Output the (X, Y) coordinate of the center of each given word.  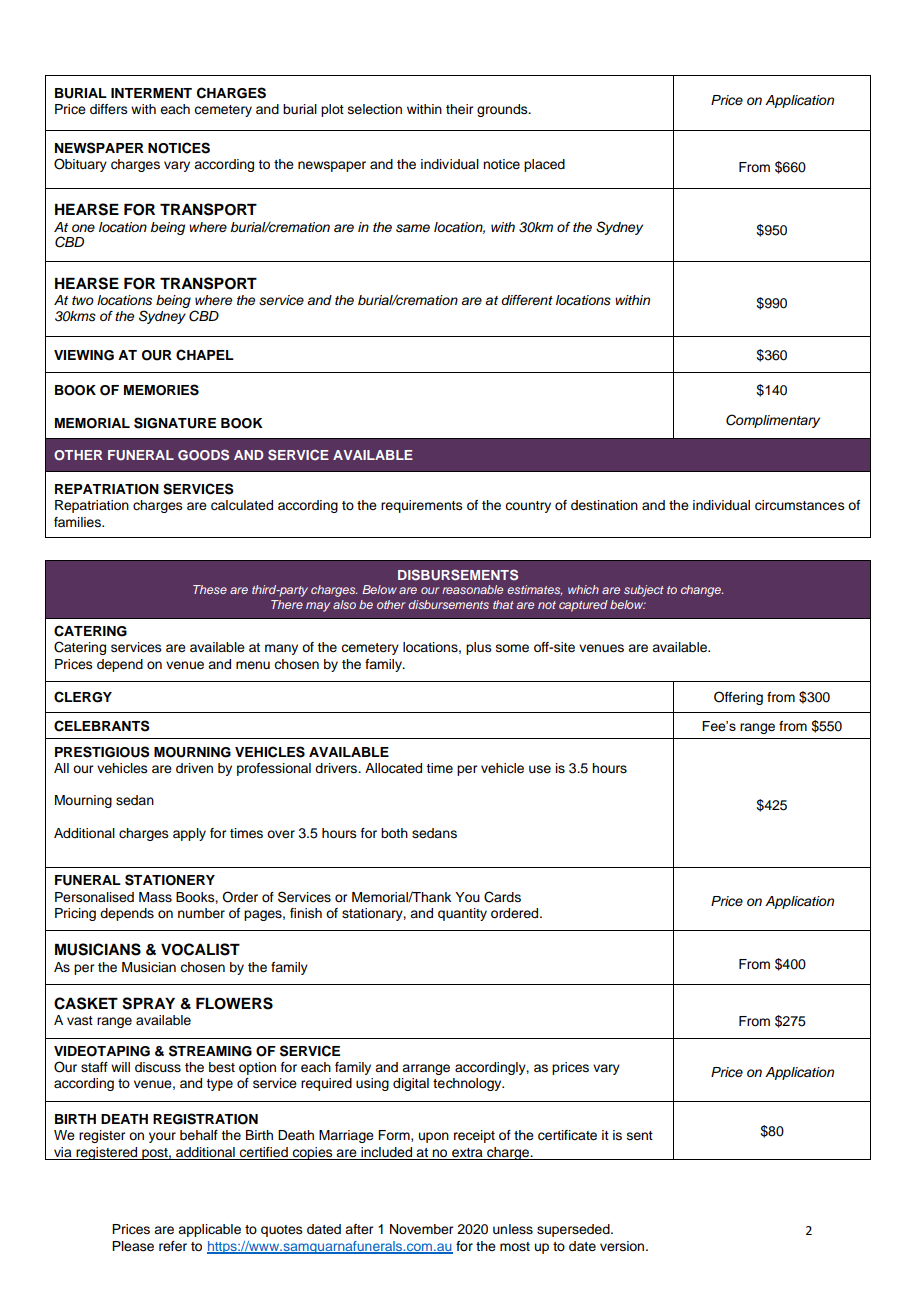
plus (479, 648)
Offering (738, 698)
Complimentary (773, 421)
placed (544, 165)
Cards (502, 897)
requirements (422, 506)
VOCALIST (200, 949)
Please (133, 1246)
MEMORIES (161, 390)
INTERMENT (151, 93)
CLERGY (83, 697)
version (623, 1246)
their (459, 109)
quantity (462, 914)
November (421, 1229)
